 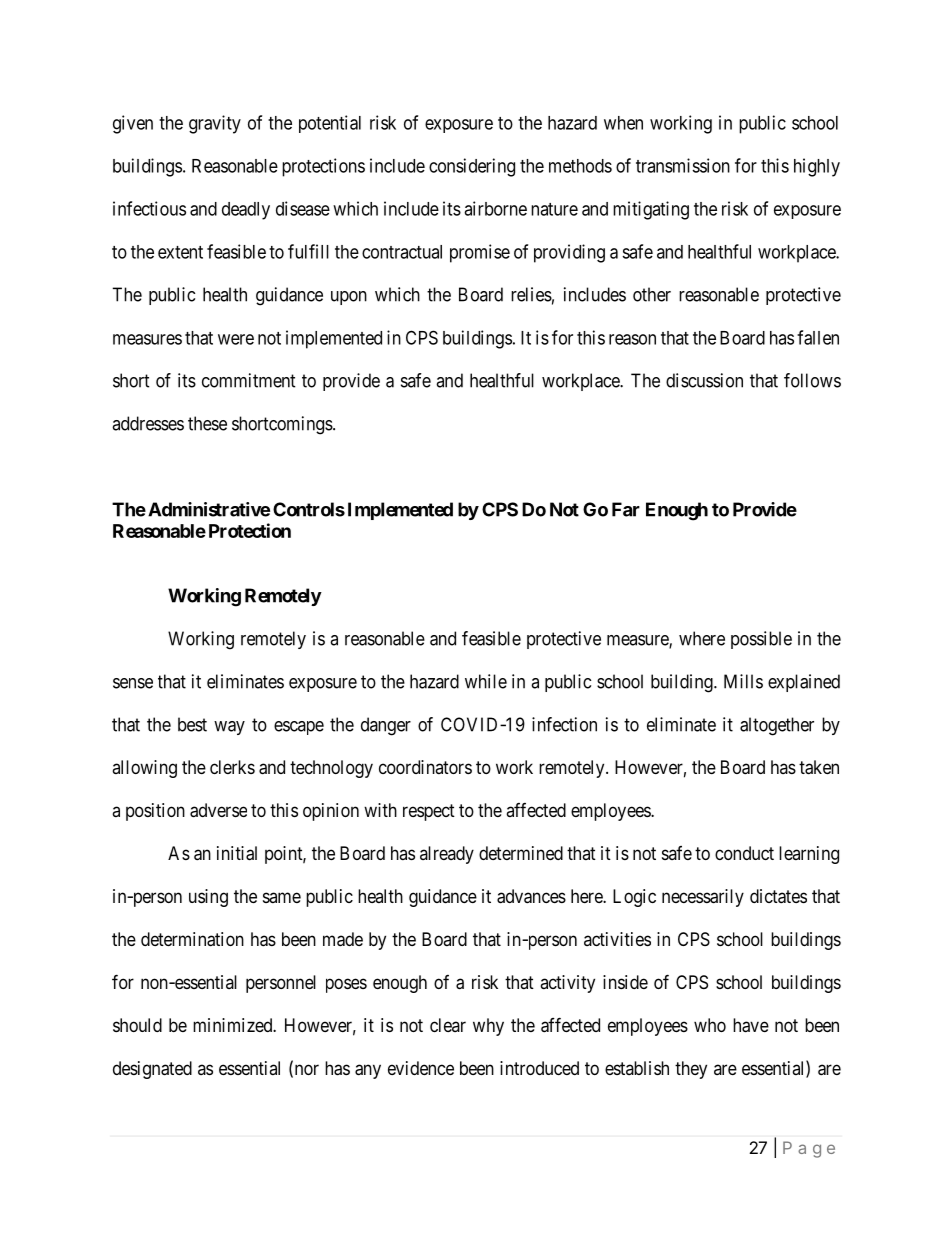 I want to click on designated, so click(x=152, y=1070).
